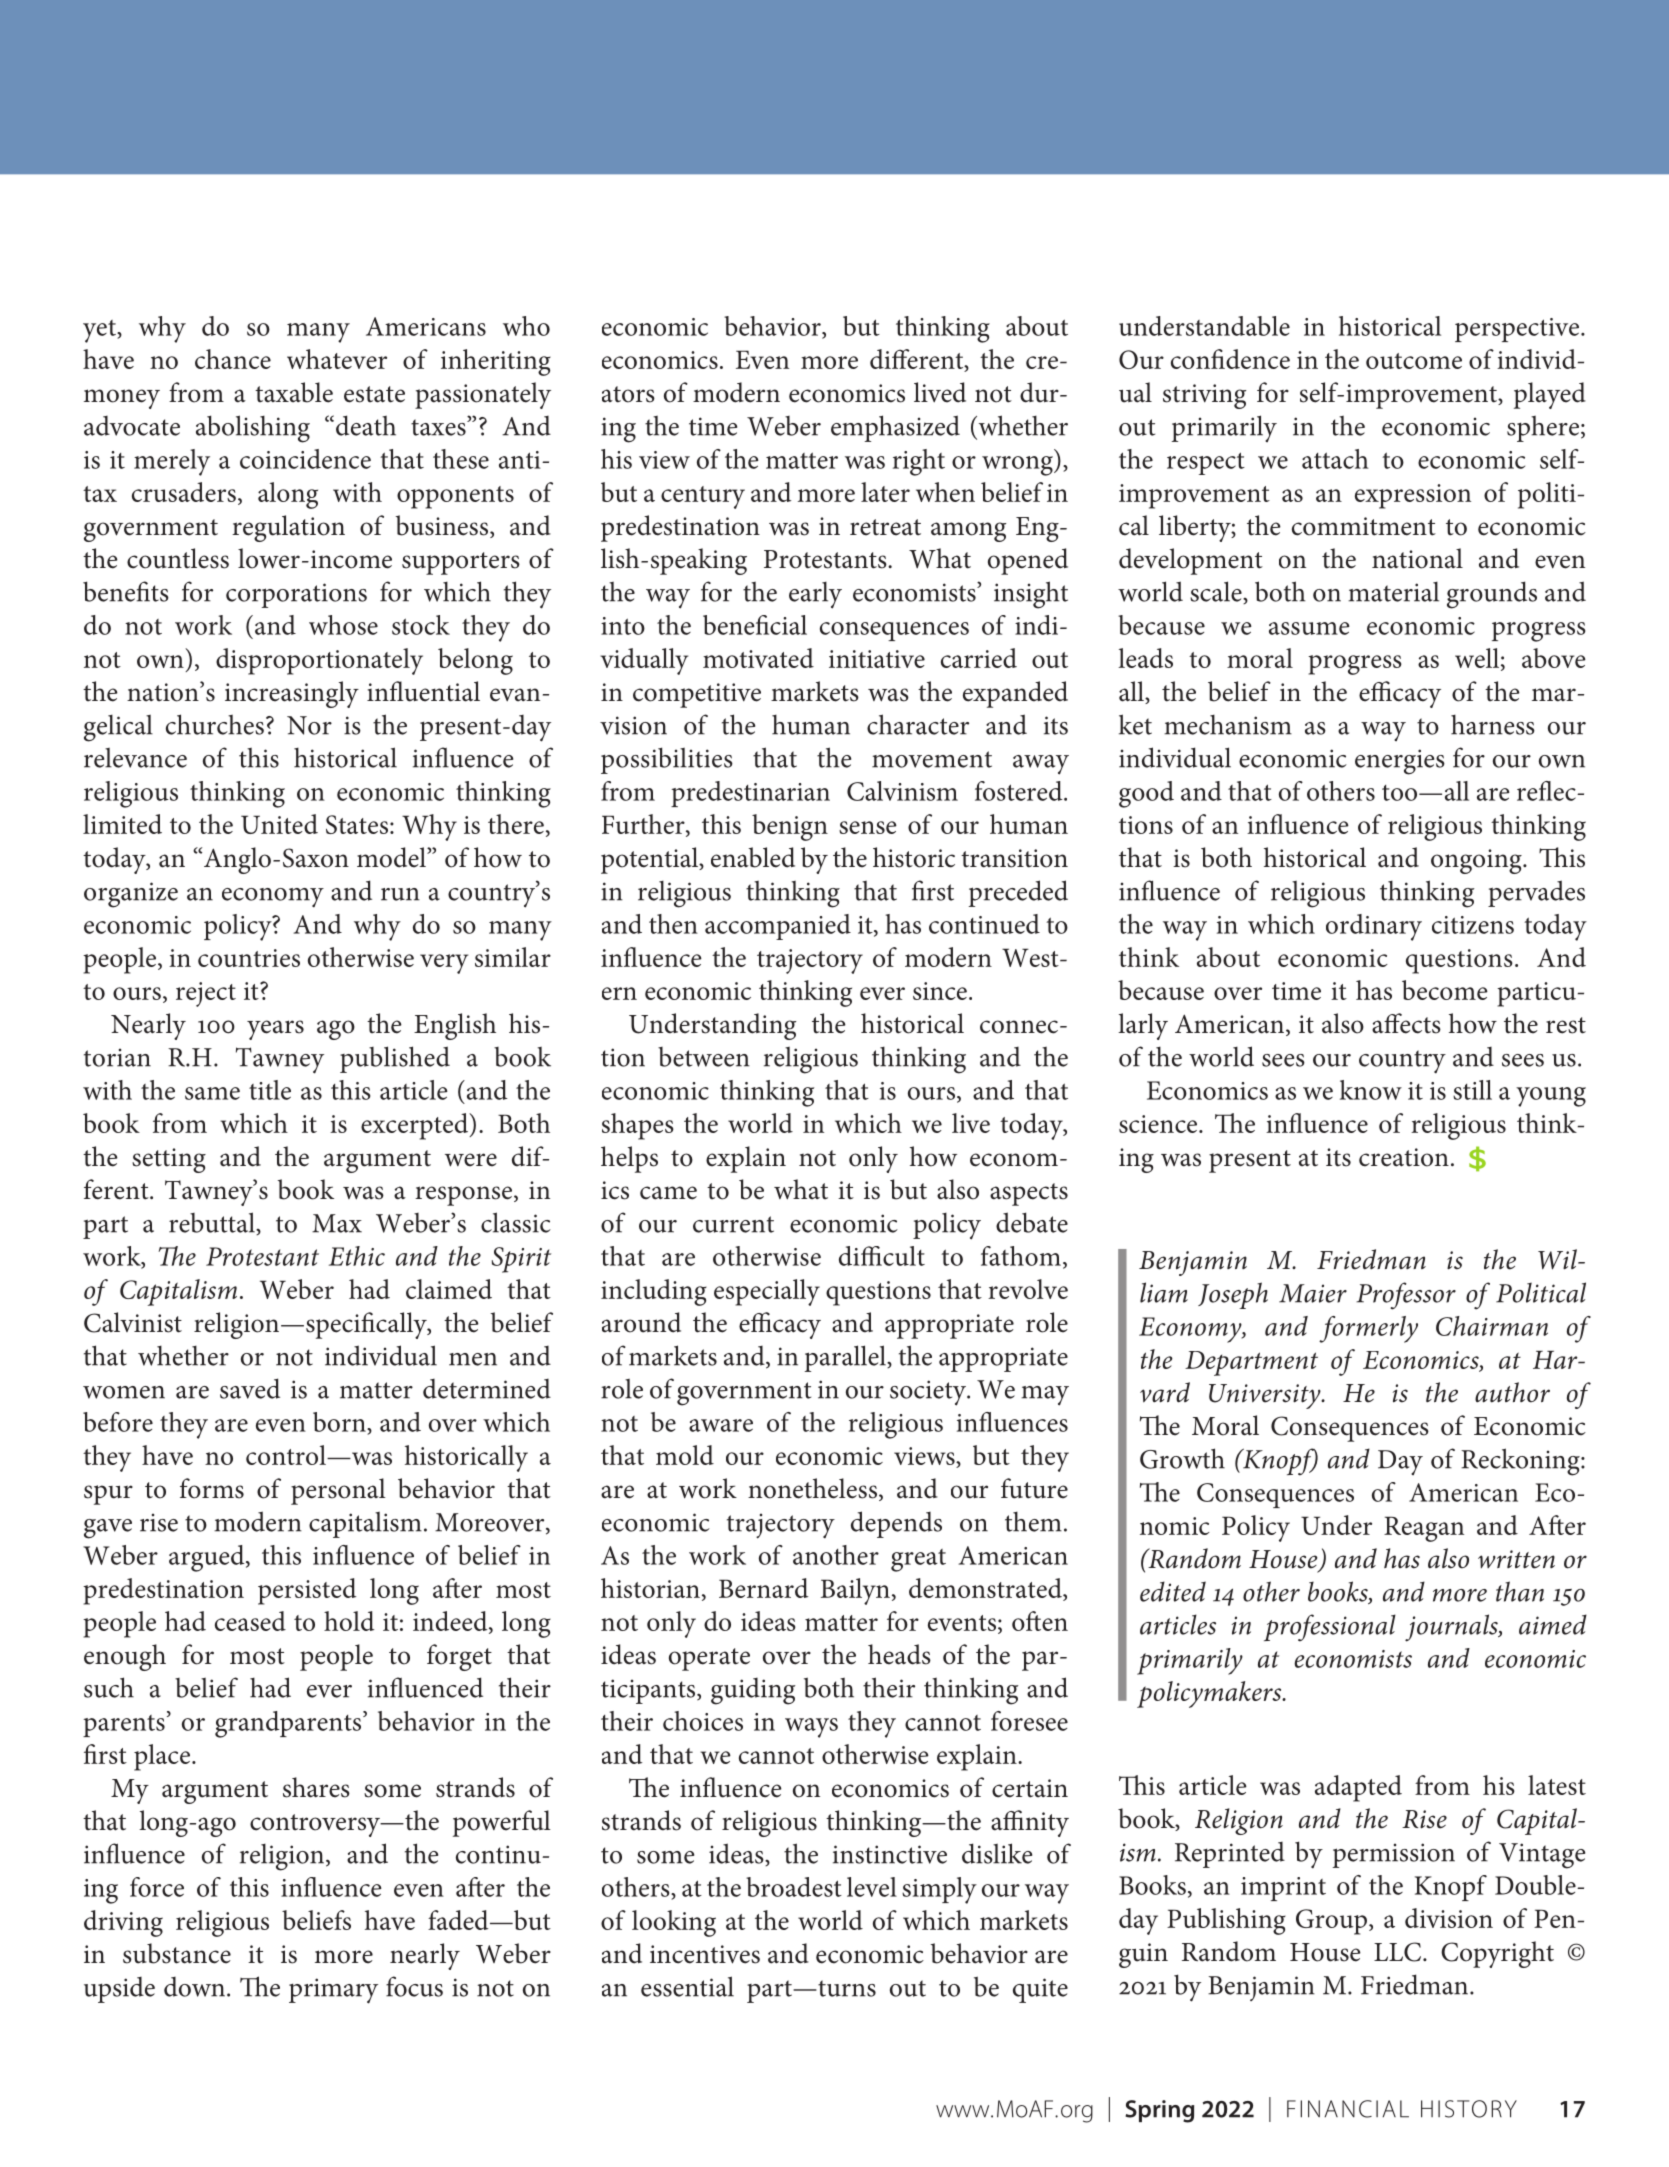 The height and width of the screenshot is (2167, 1669). I want to click on heads, so click(899, 1654).
